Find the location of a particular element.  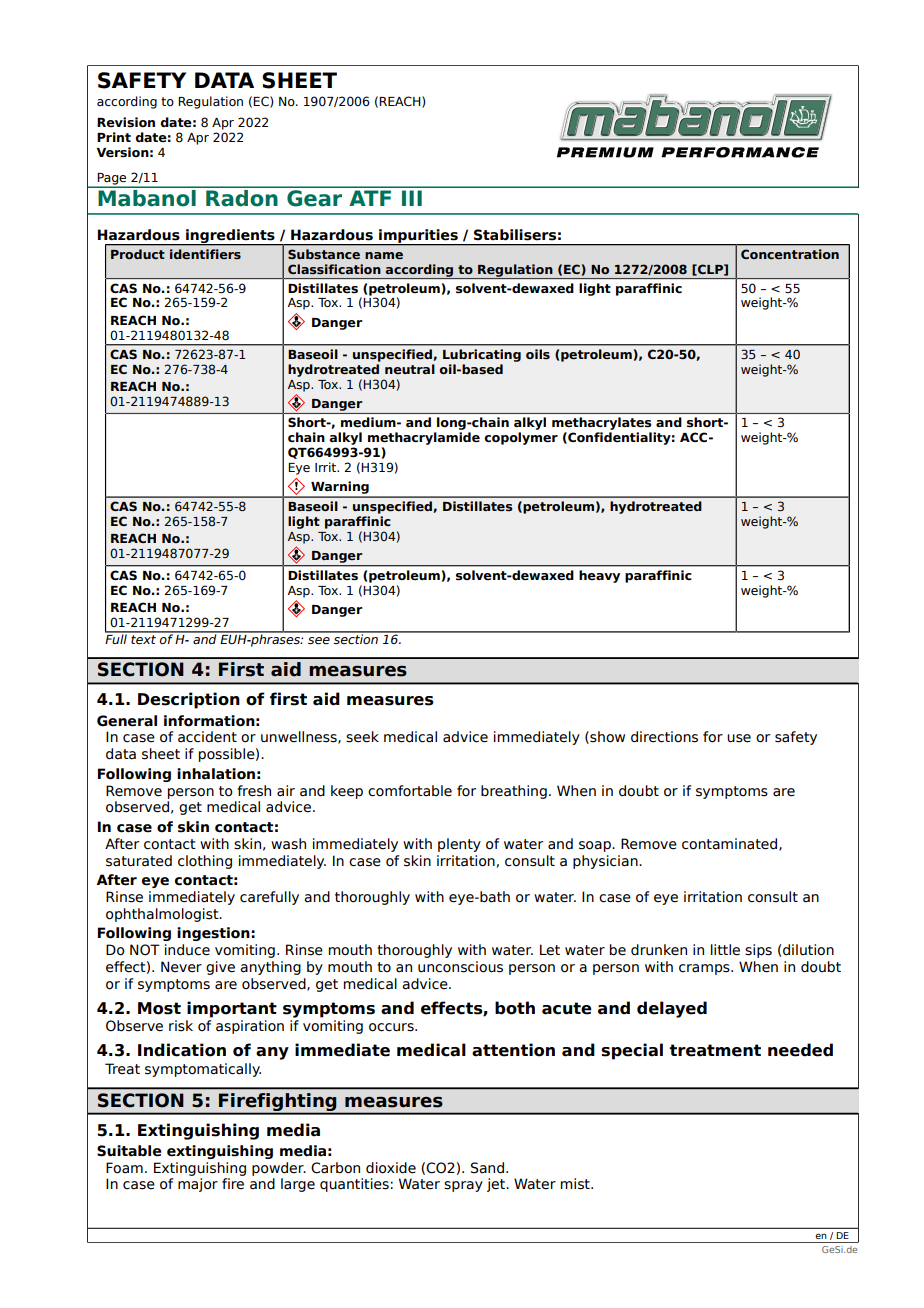

use is located at coordinates (739, 738).
